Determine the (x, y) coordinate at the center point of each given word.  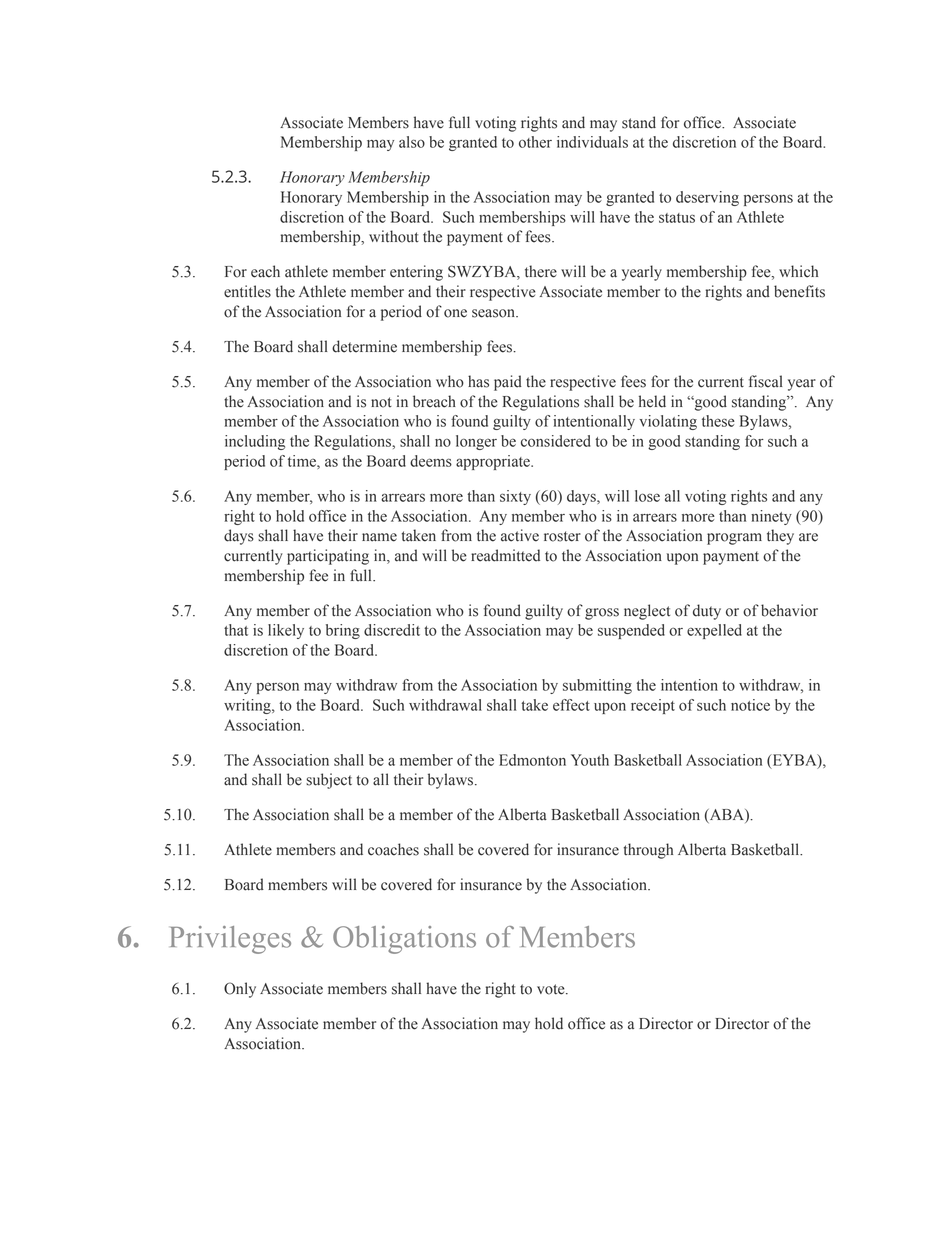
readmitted (505, 555)
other (535, 142)
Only (240, 990)
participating (328, 557)
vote (552, 989)
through (648, 851)
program (734, 539)
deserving (707, 198)
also (412, 142)
